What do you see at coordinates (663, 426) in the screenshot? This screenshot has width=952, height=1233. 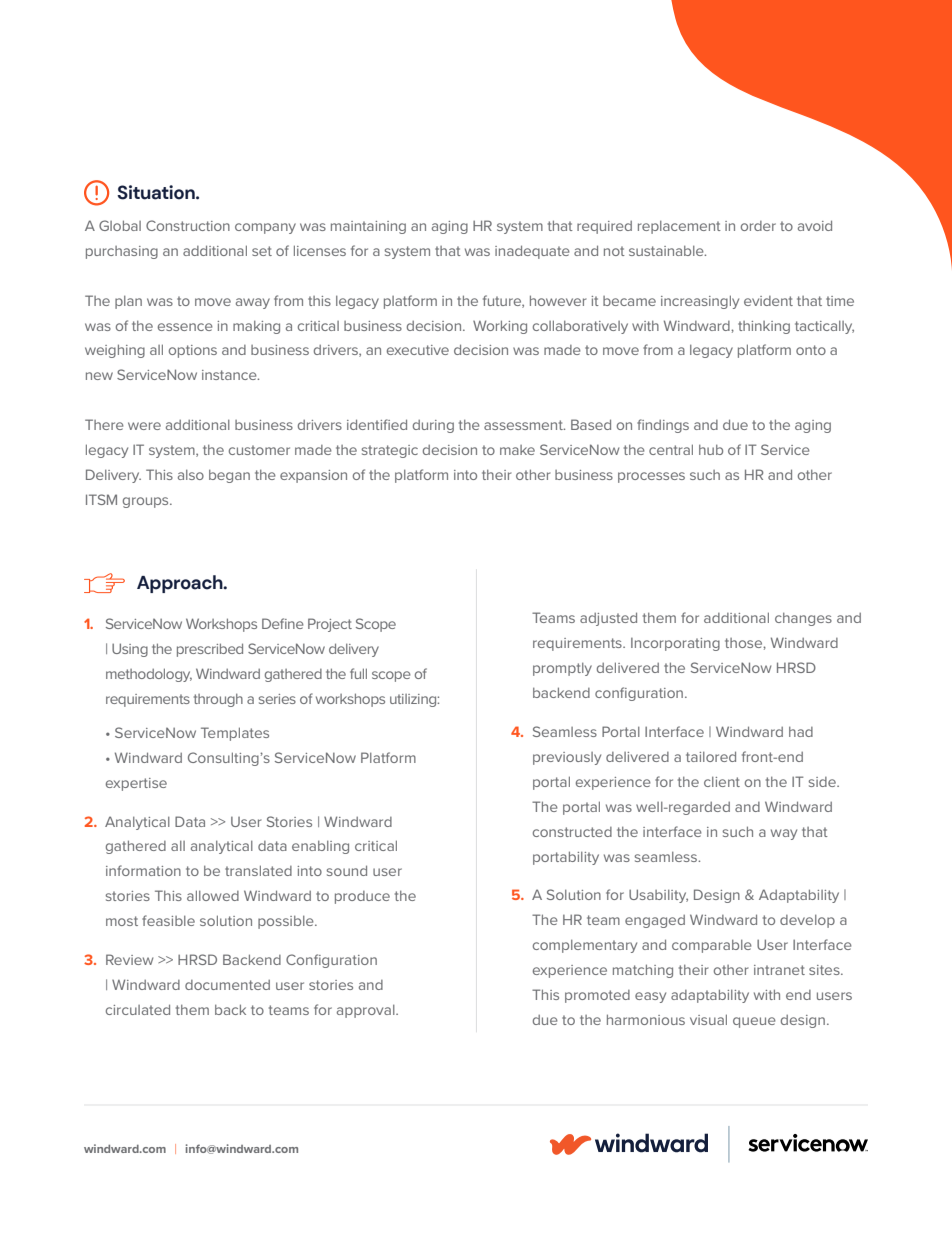 I see `findings` at bounding box center [663, 426].
